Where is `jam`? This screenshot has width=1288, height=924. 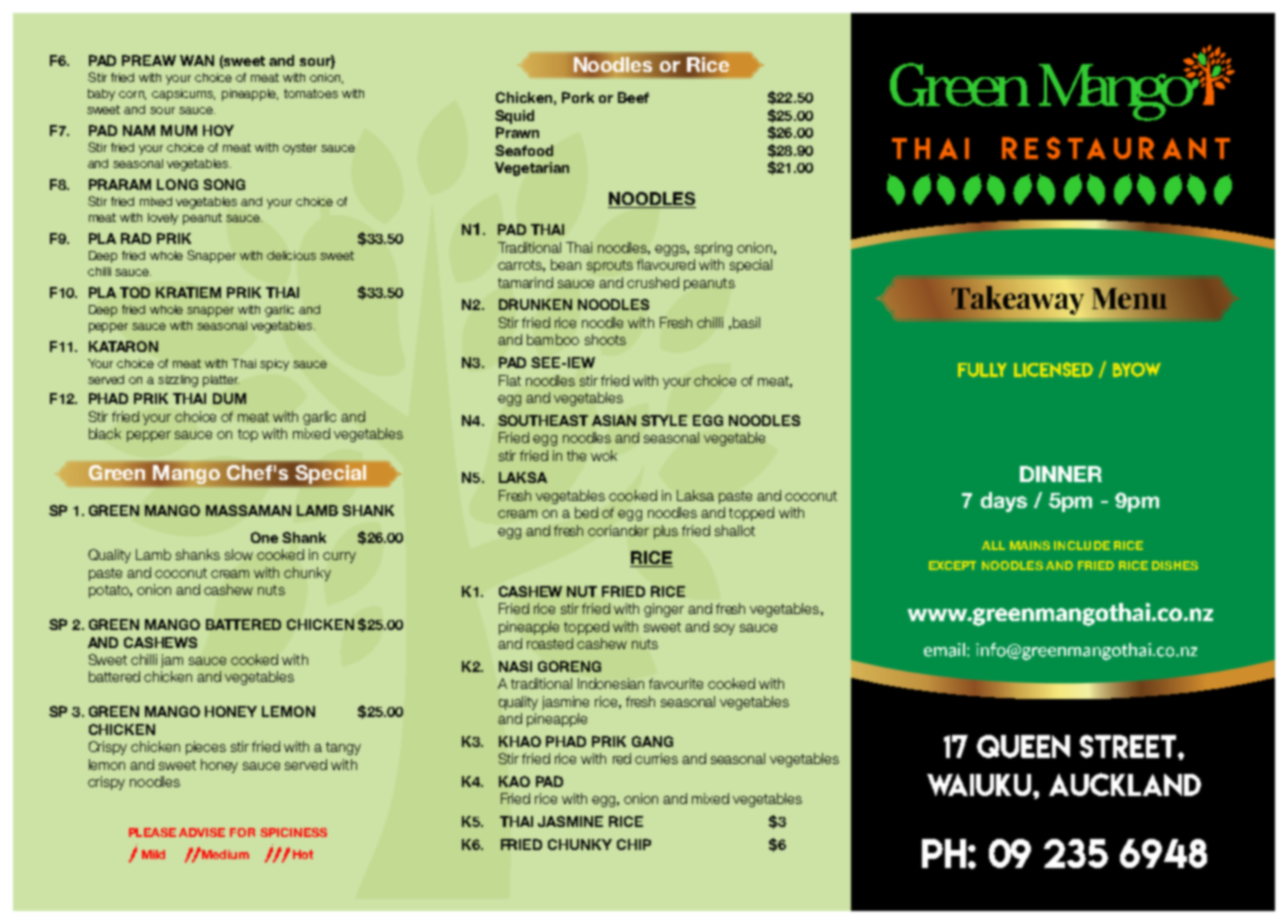 jam is located at coordinates (172, 661).
